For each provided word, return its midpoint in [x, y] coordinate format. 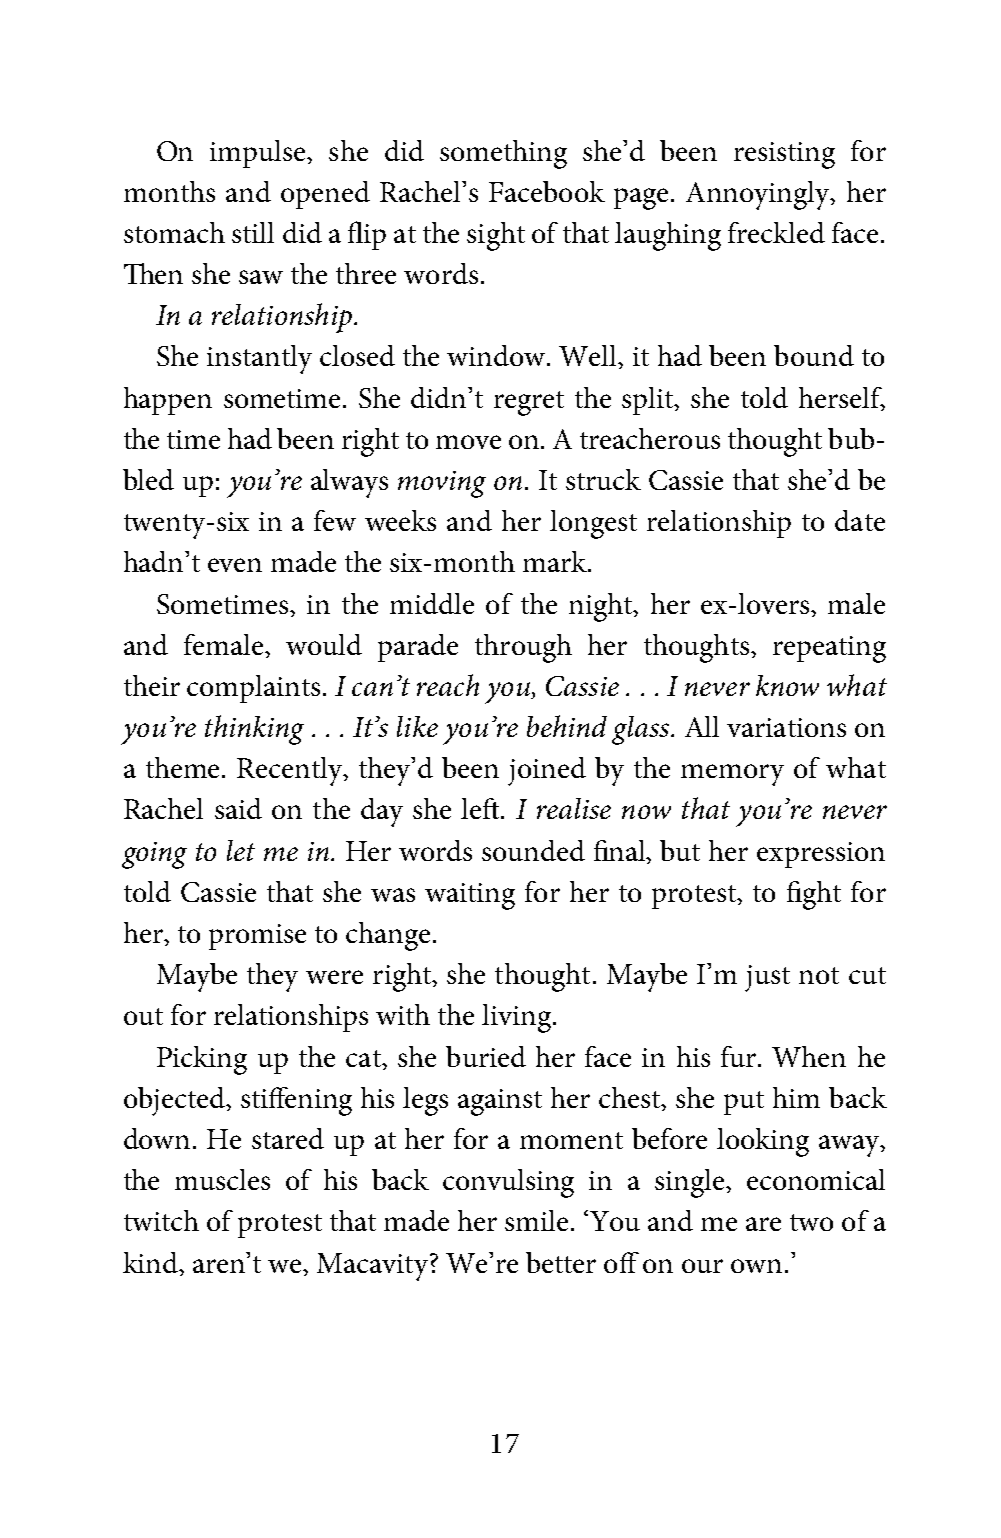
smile [536, 1220]
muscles [222, 1179]
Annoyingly [759, 195]
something [503, 154]
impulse [259, 154]
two [811, 1222]
